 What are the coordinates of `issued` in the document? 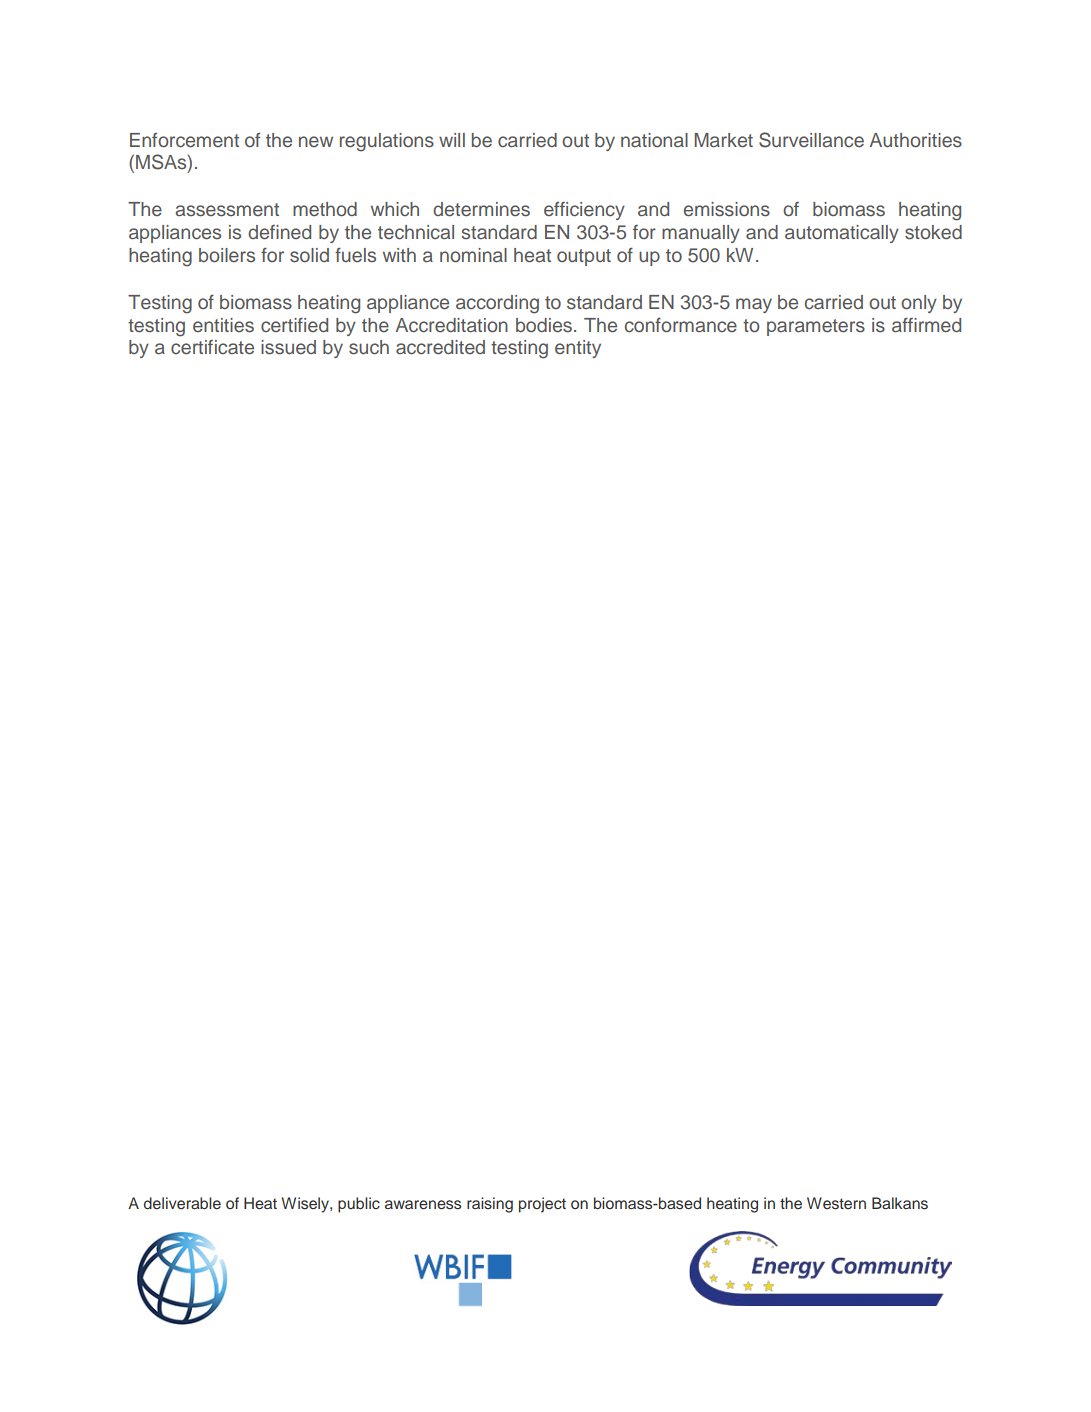 It's located at (288, 347).
